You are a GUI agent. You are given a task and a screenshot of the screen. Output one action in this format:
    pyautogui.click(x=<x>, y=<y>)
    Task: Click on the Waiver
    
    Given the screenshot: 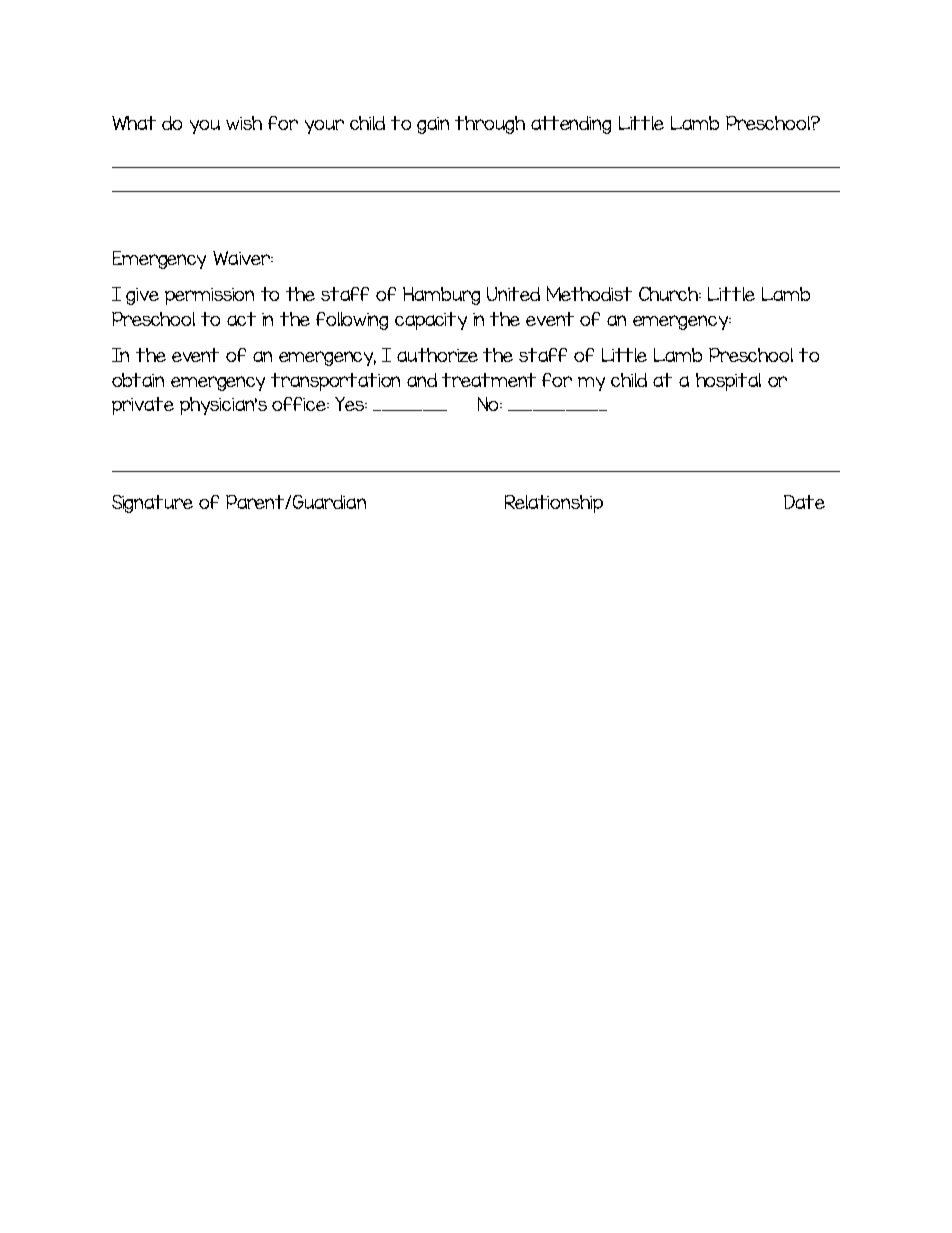 What is the action you would take?
    pyautogui.click(x=243, y=258)
